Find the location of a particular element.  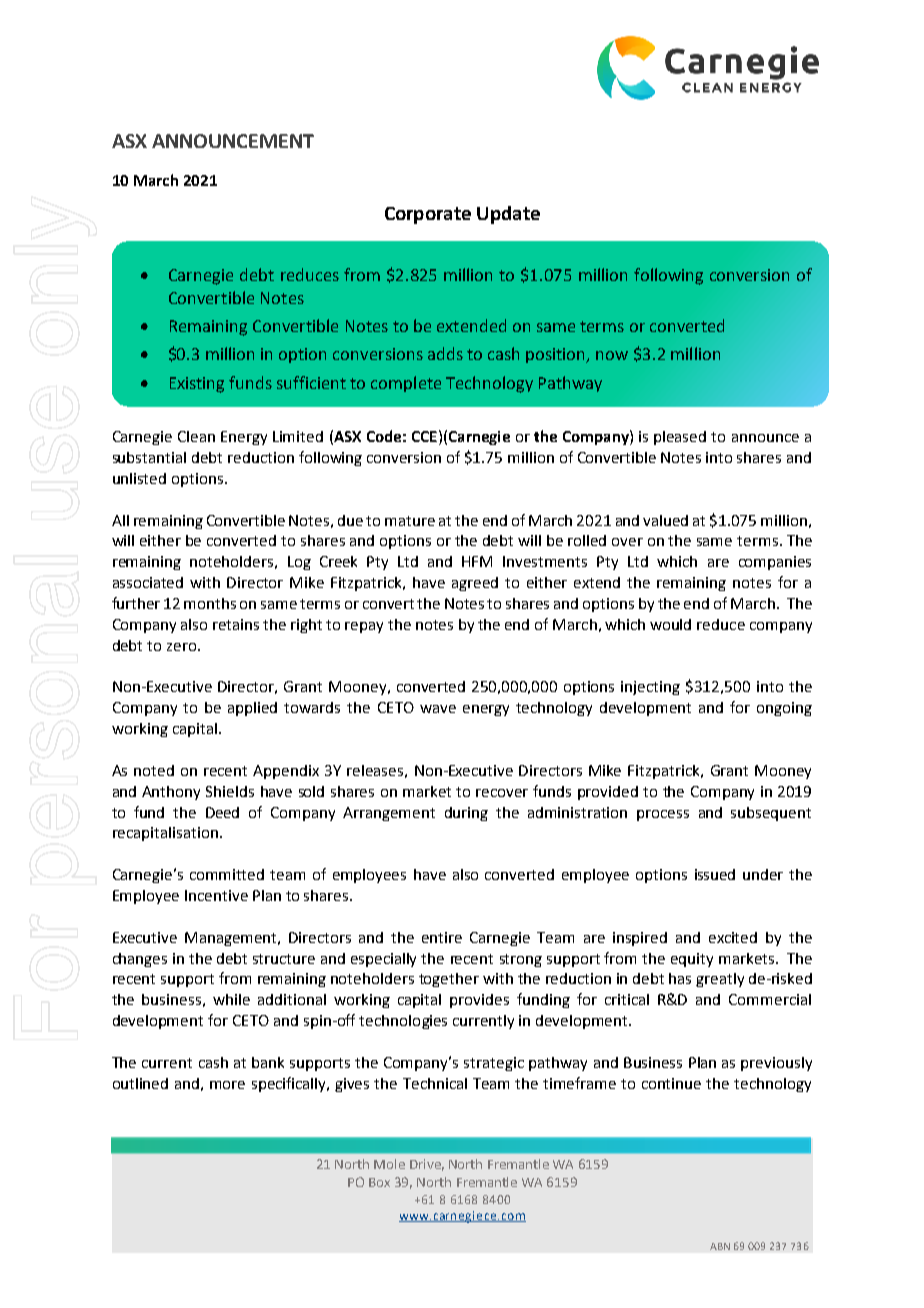

Box is located at coordinates (379, 1182).
